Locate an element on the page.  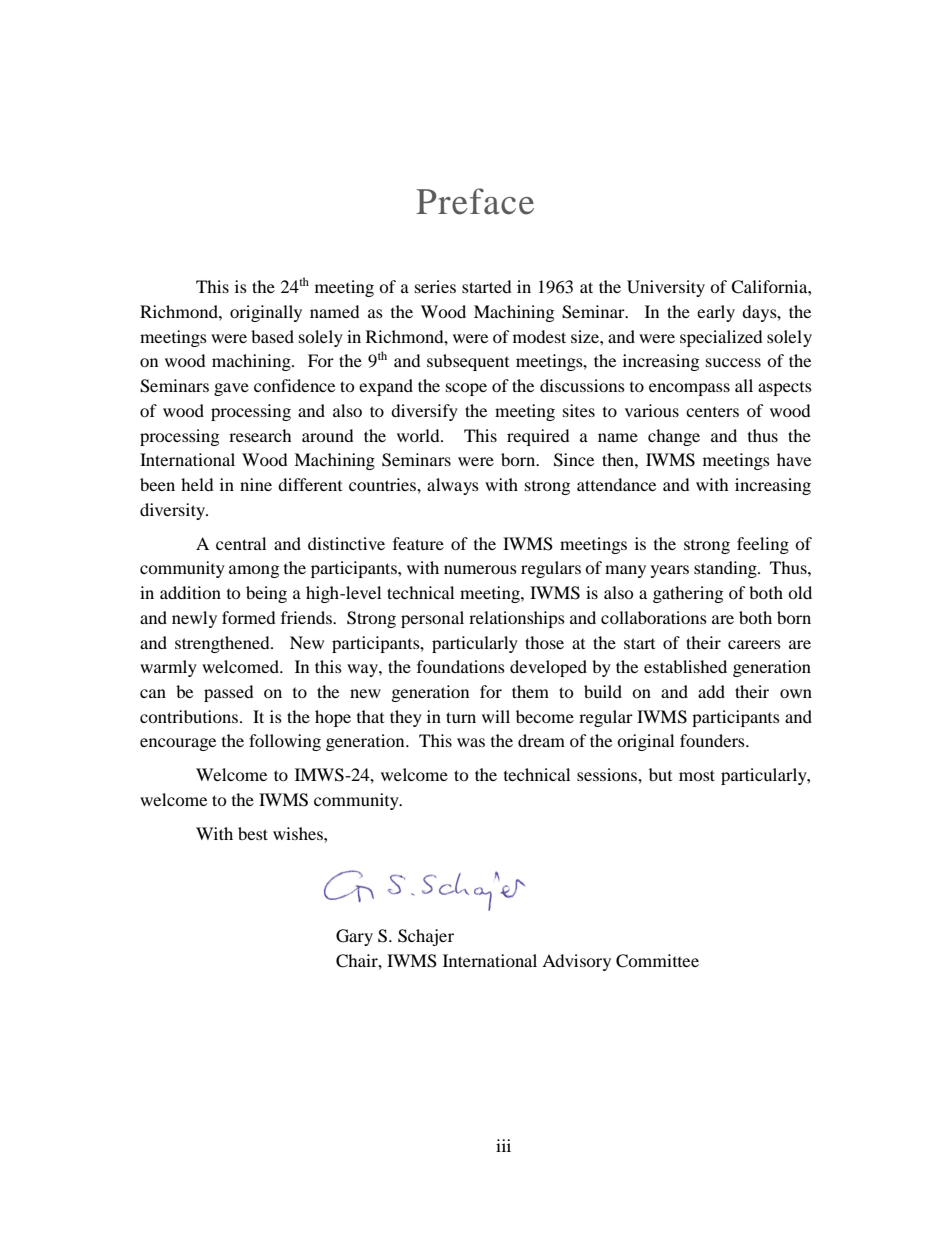
centers is located at coordinates (712, 412).
